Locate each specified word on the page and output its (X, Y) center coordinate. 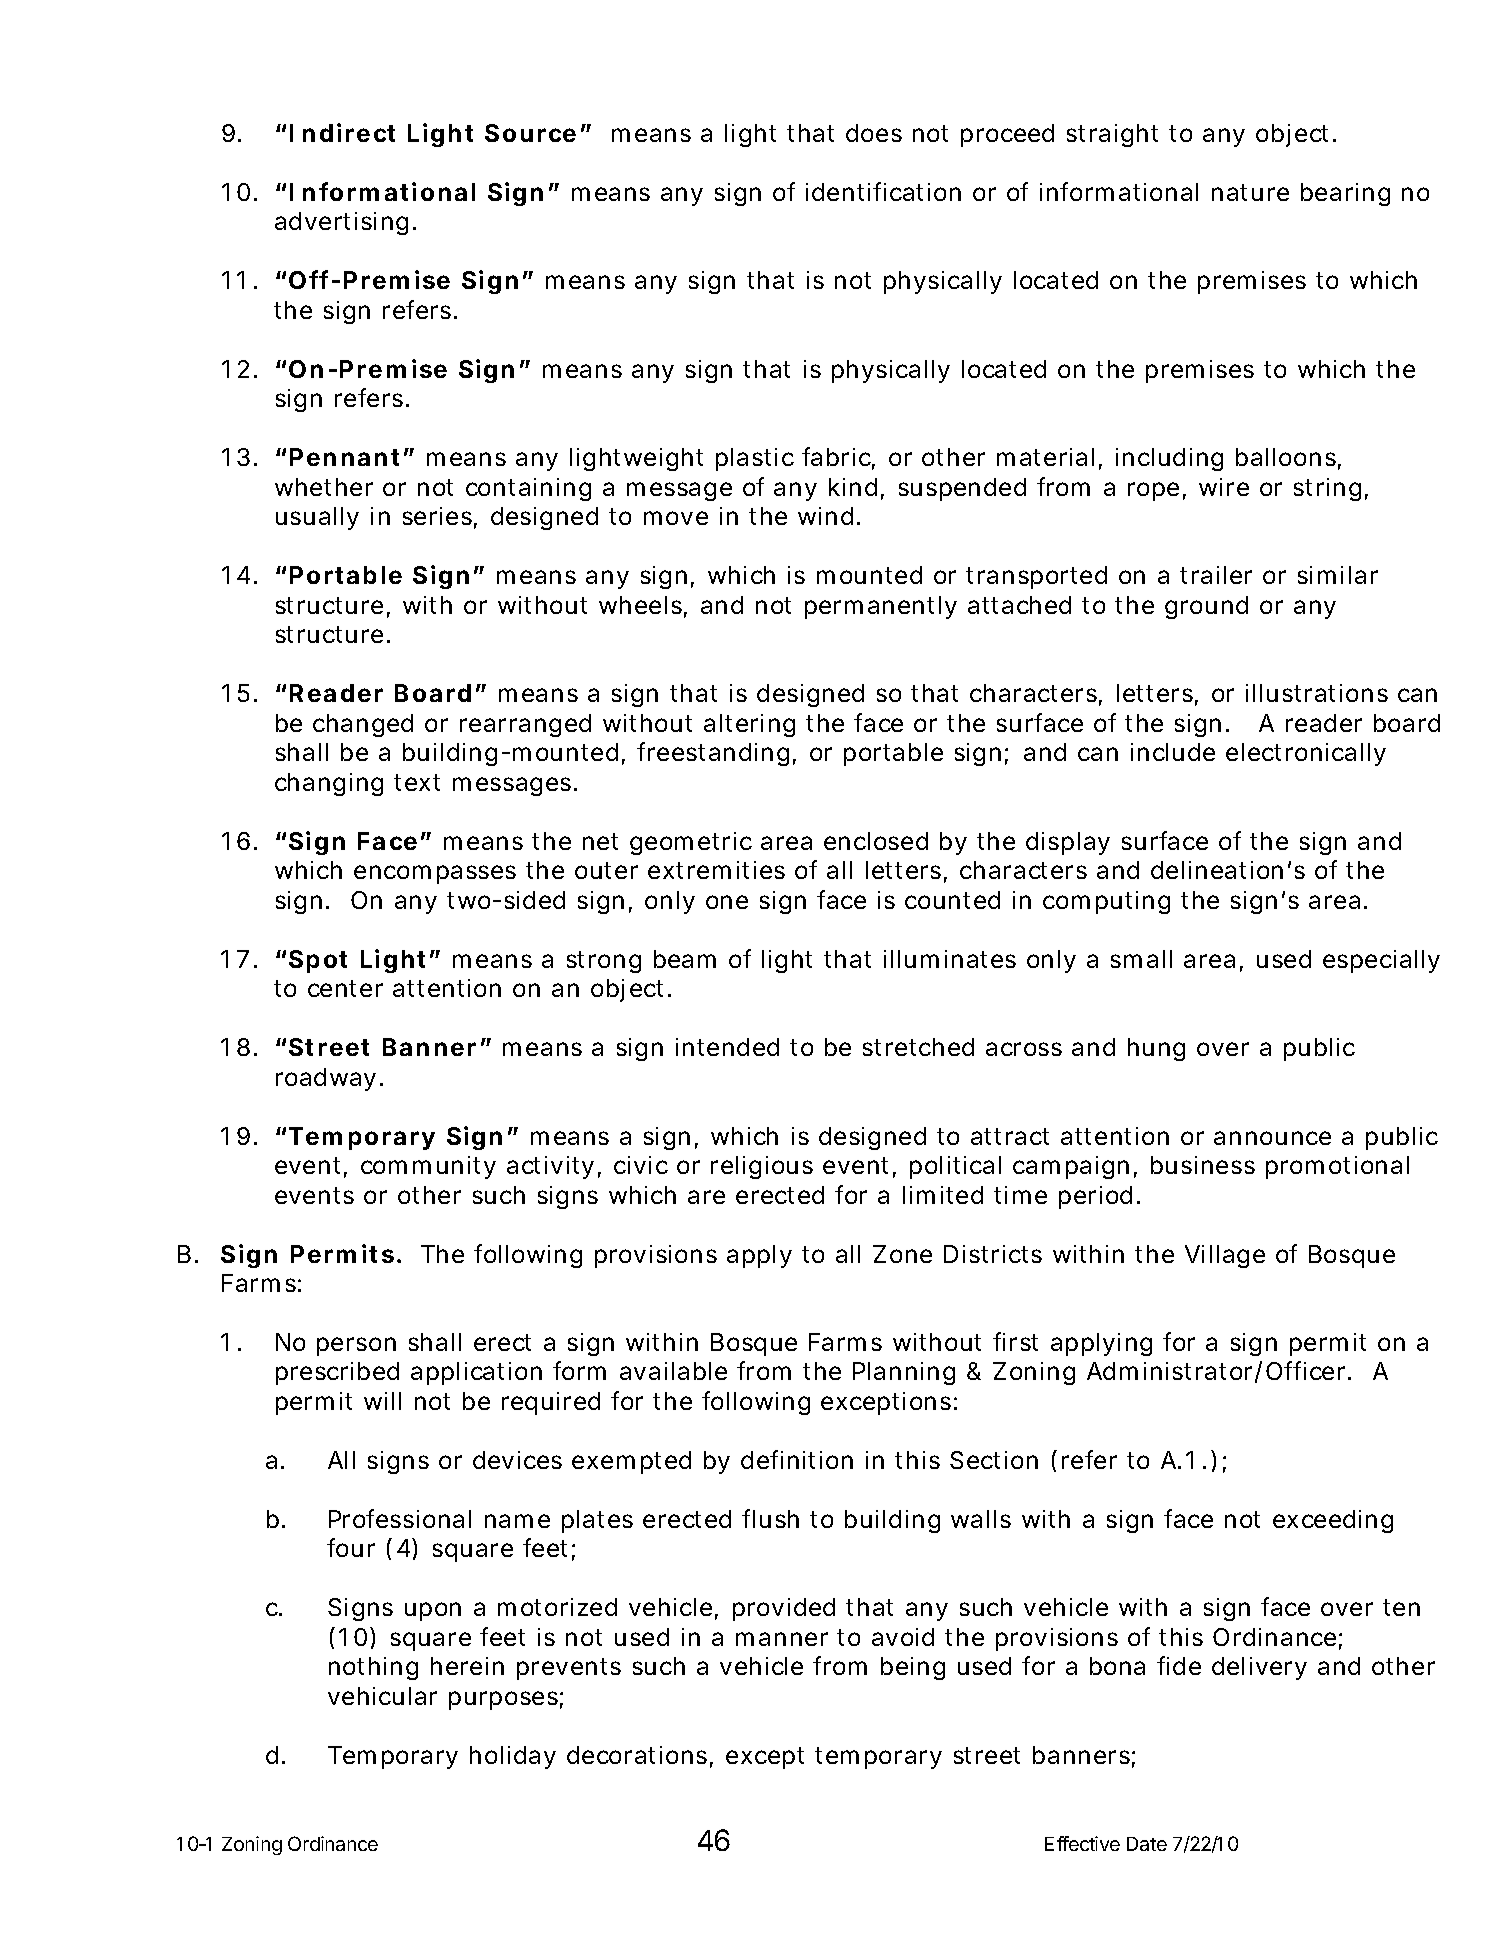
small (1141, 959)
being (913, 1668)
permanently (881, 607)
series (437, 516)
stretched (918, 1047)
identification (883, 191)
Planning (904, 1373)
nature (1250, 192)
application (476, 1373)
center (345, 988)
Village (1225, 1256)
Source (530, 133)
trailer (1216, 575)
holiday (513, 1757)
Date (1147, 1844)
